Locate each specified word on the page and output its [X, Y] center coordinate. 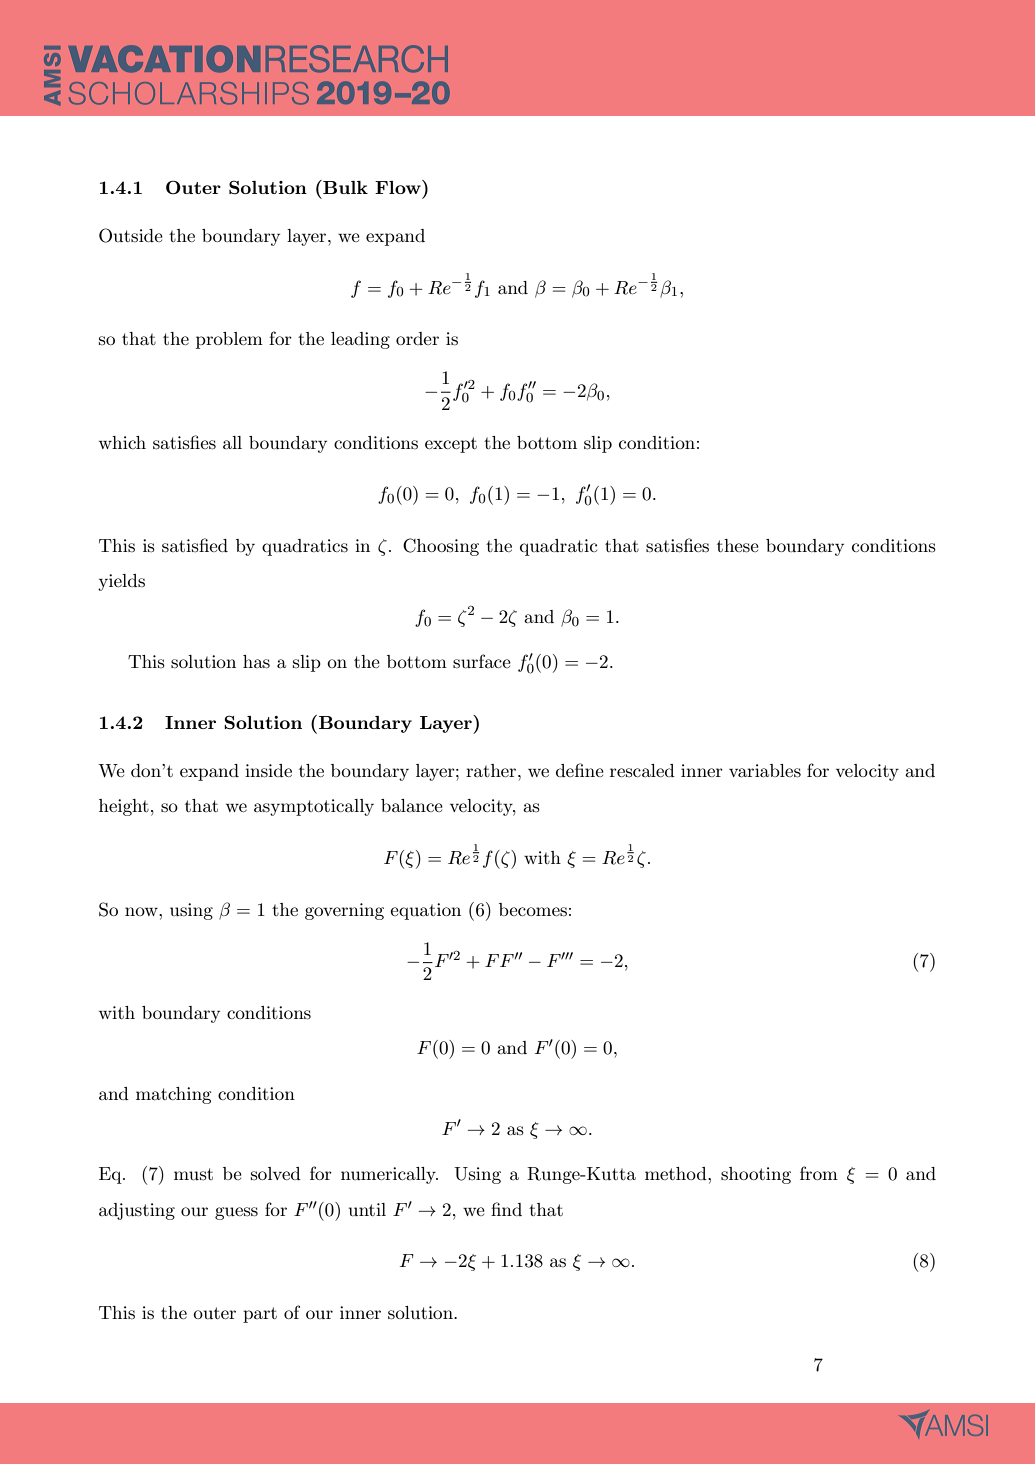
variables [765, 771]
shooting [756, 1175]
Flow [399, 187]
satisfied [195, 545]
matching [174, 1095]
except [451, 445]
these [738, 546]
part [260, 1315]
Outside [131, 235]
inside [268, 771]
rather [492, 770]
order [417, 338]
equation [425, 911]
